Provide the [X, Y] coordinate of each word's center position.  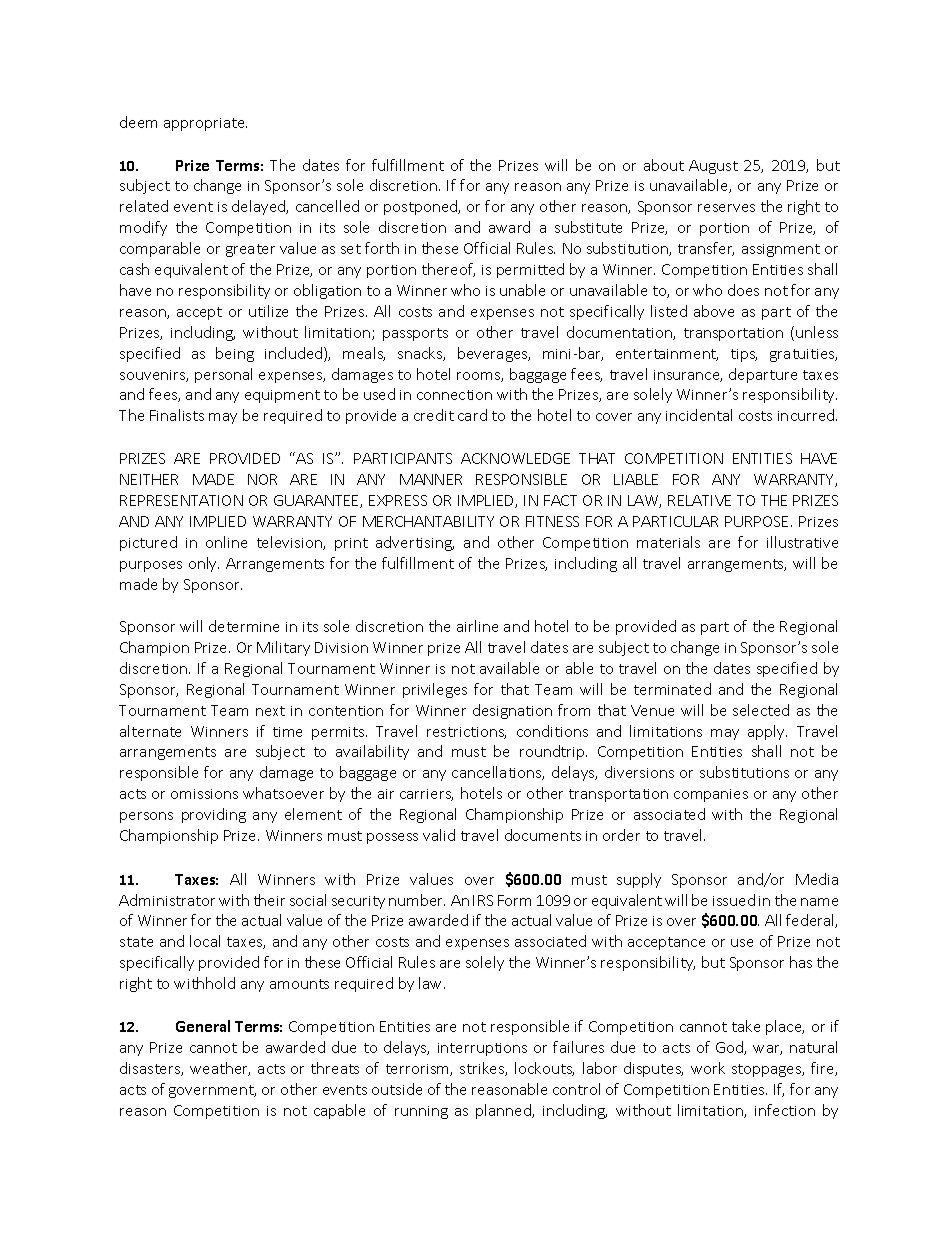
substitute [588, 227]
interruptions [482, 1049]
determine [244, 626]
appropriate [205, 124]
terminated [672, 689]
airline [477, 626]
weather [220, 1069]
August [713, 167]
